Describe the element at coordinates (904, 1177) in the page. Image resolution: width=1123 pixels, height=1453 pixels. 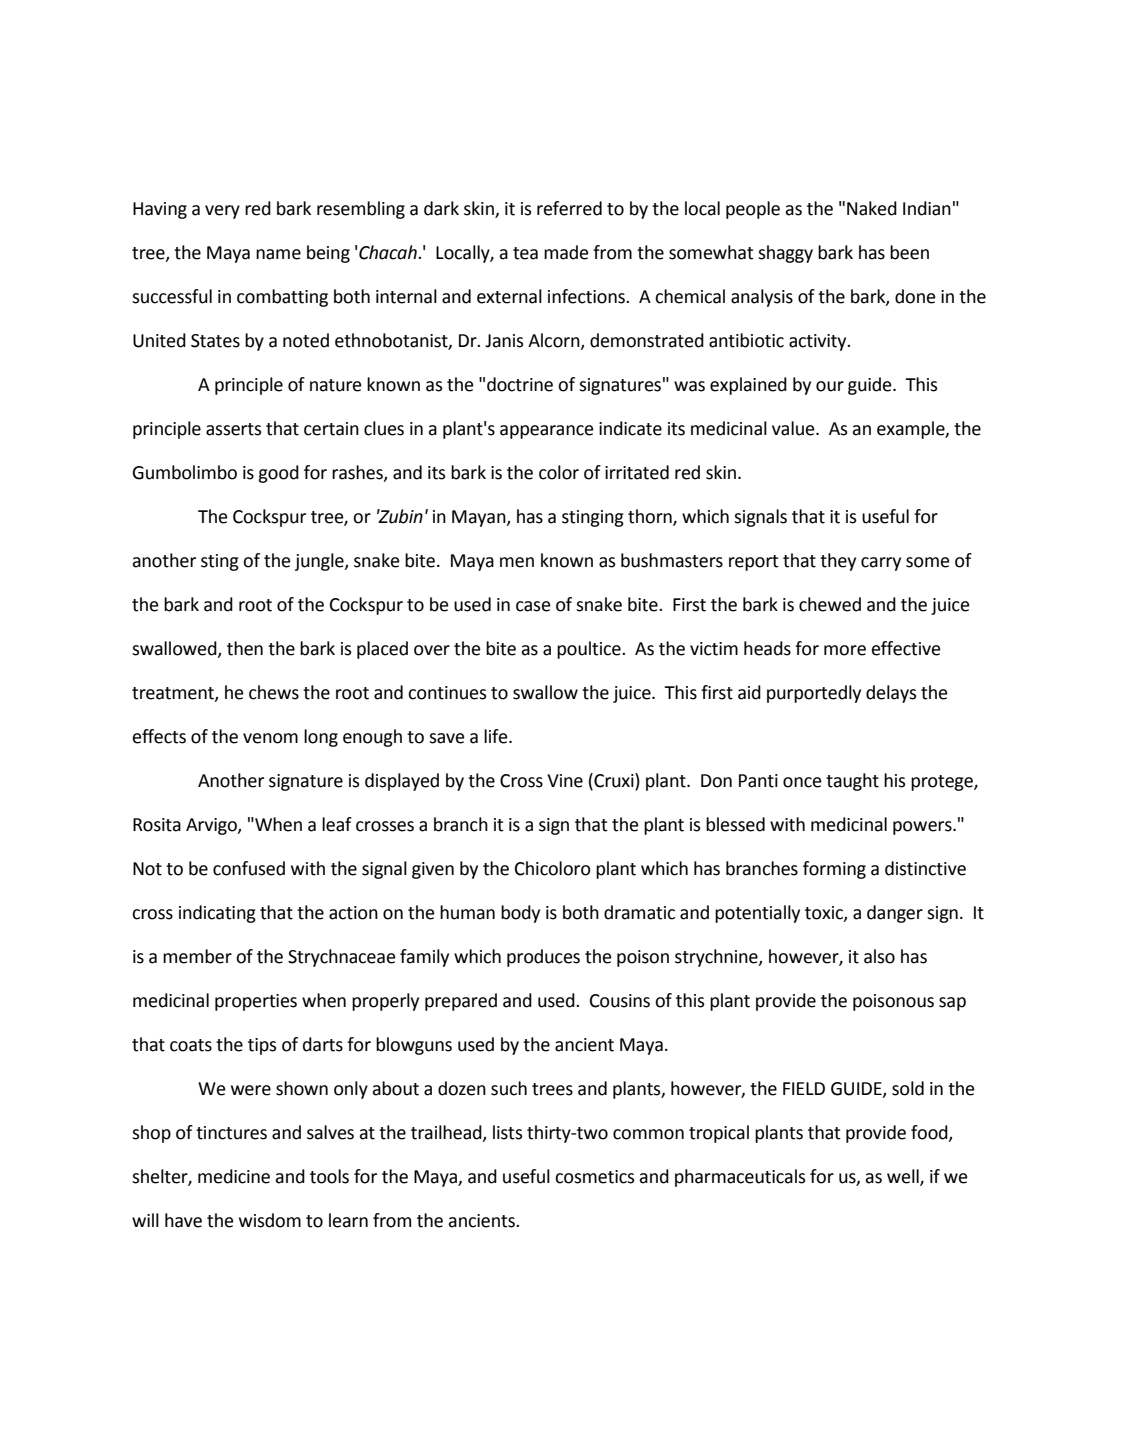
I see `well` at that location.
